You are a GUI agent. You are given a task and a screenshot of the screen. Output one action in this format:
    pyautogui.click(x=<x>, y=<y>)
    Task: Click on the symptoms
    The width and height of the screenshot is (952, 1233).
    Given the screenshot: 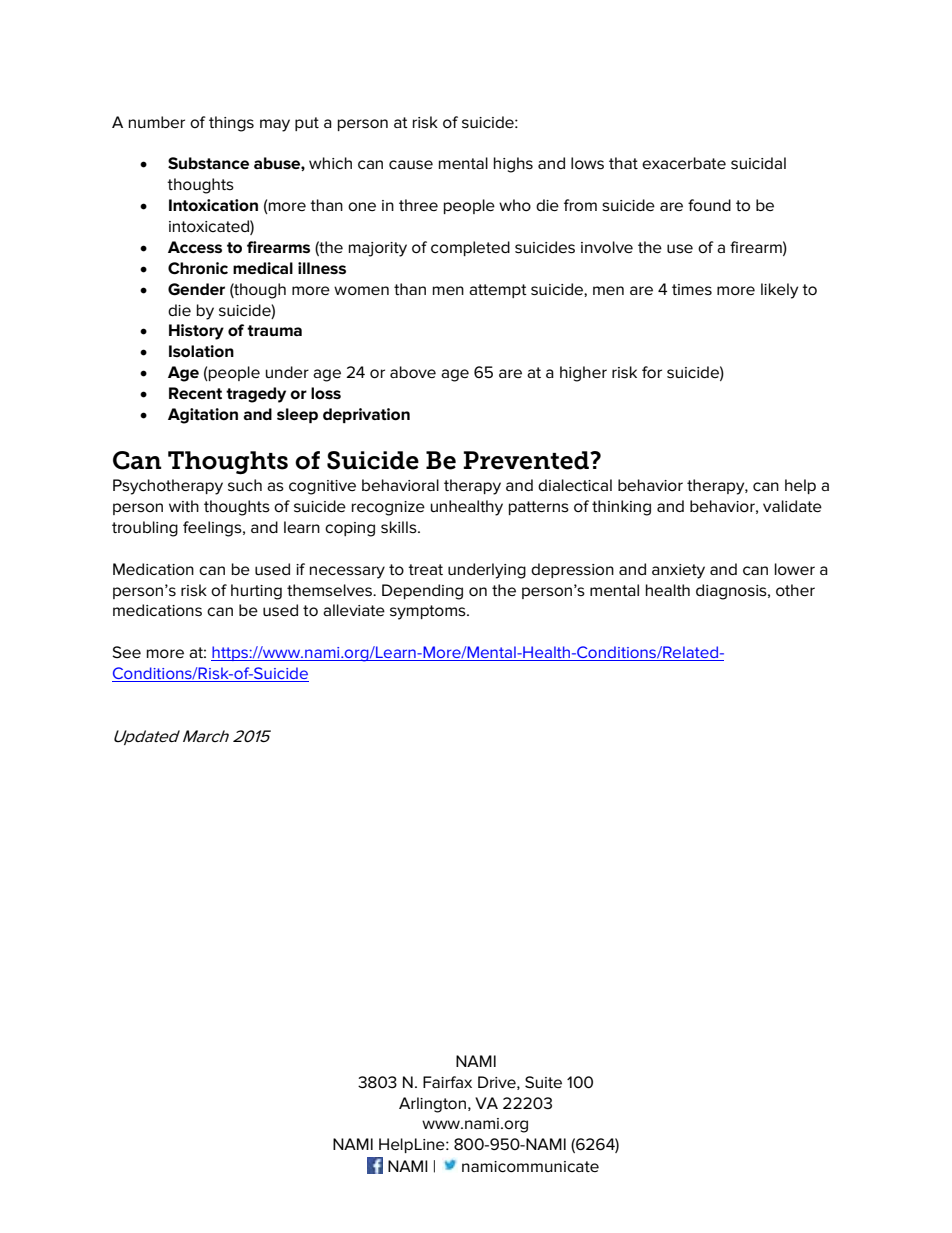 What is the action you would take?
    pyautogui.click(x=429, y=612)
